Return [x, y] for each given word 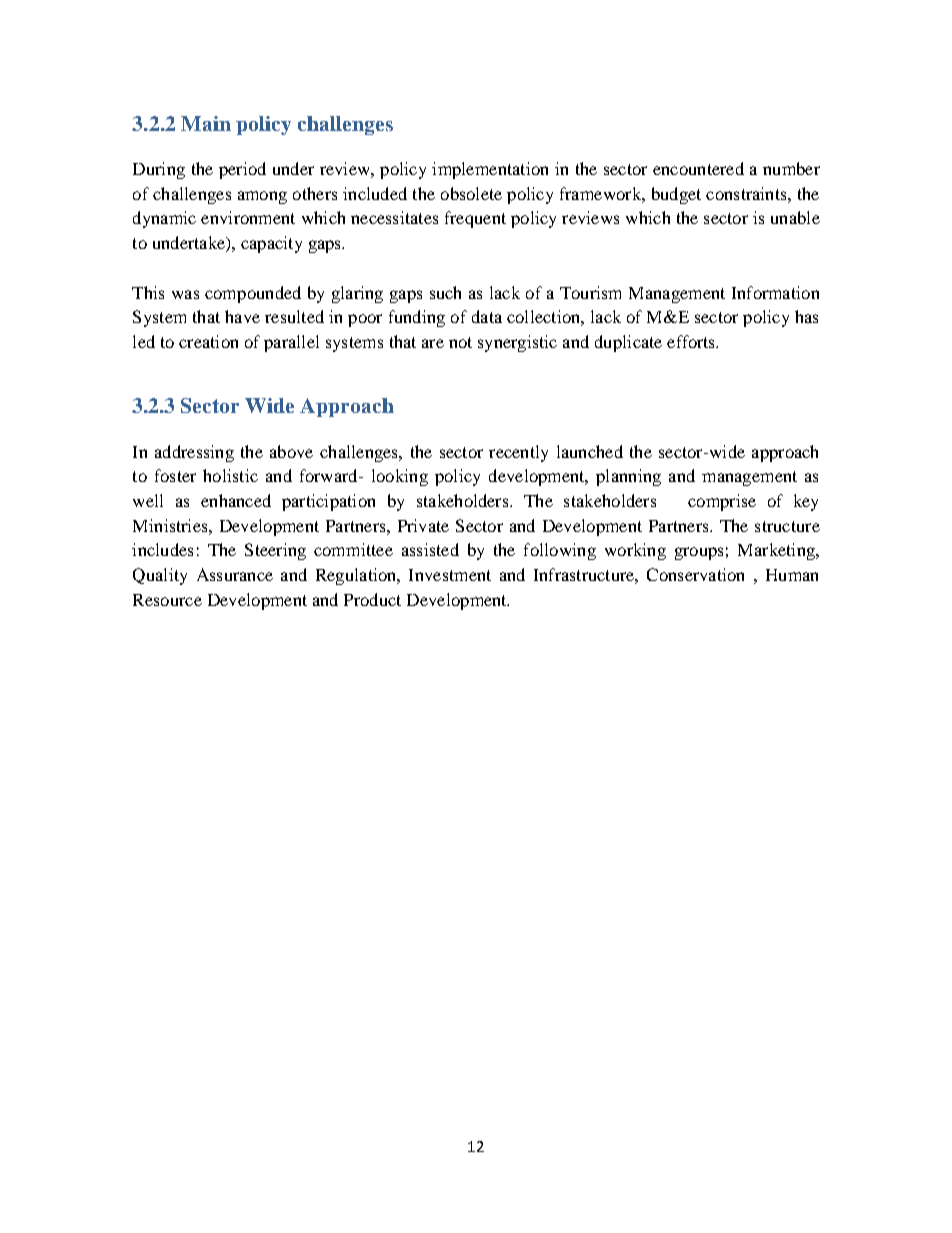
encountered [698, 168]
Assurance [235, 574]
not [460, 342]
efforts [692, 341]
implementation [490, 170]
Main [206, 123]
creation [208, 341]
